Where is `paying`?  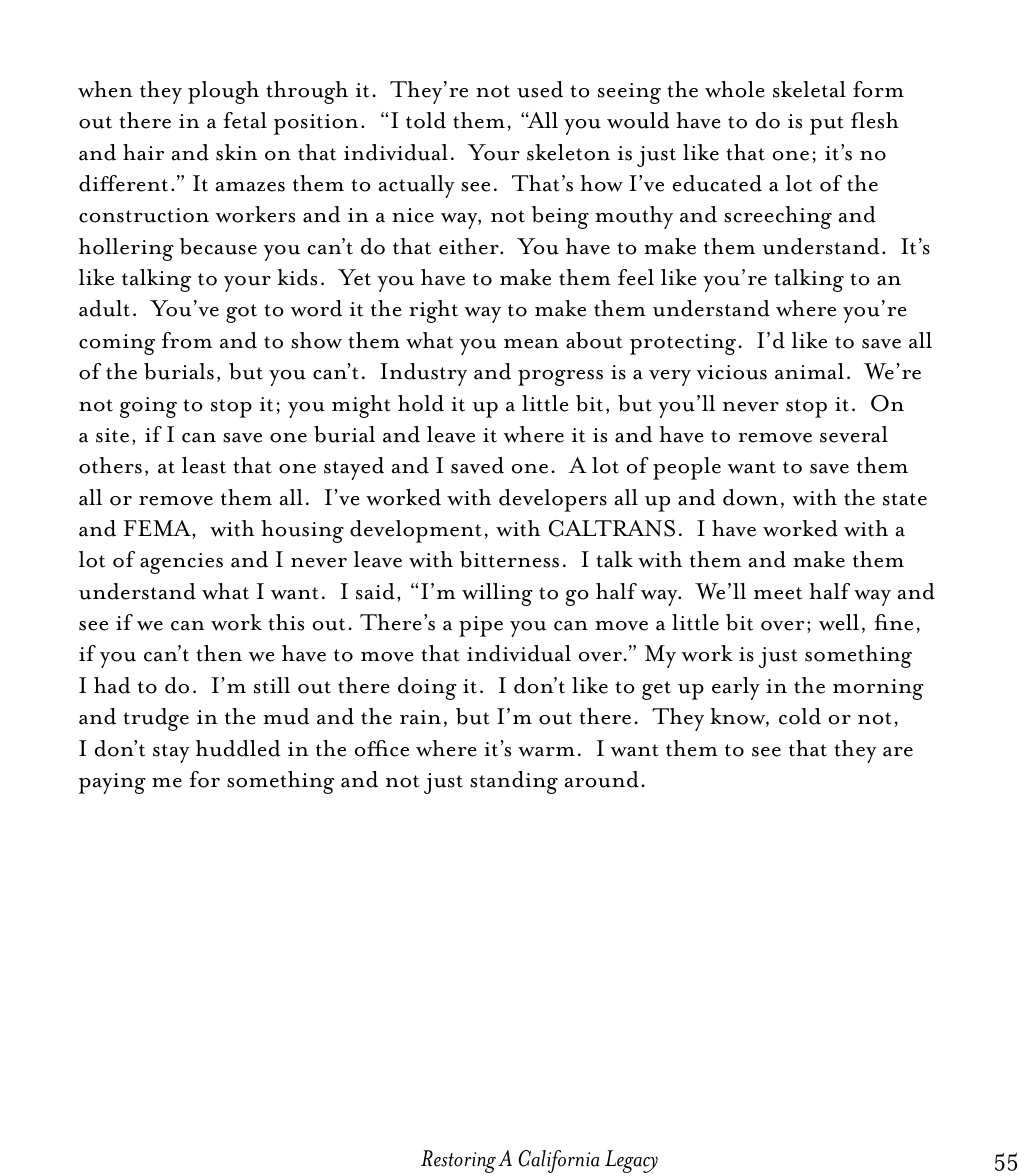
paying is located at coordinates (112, 783).
